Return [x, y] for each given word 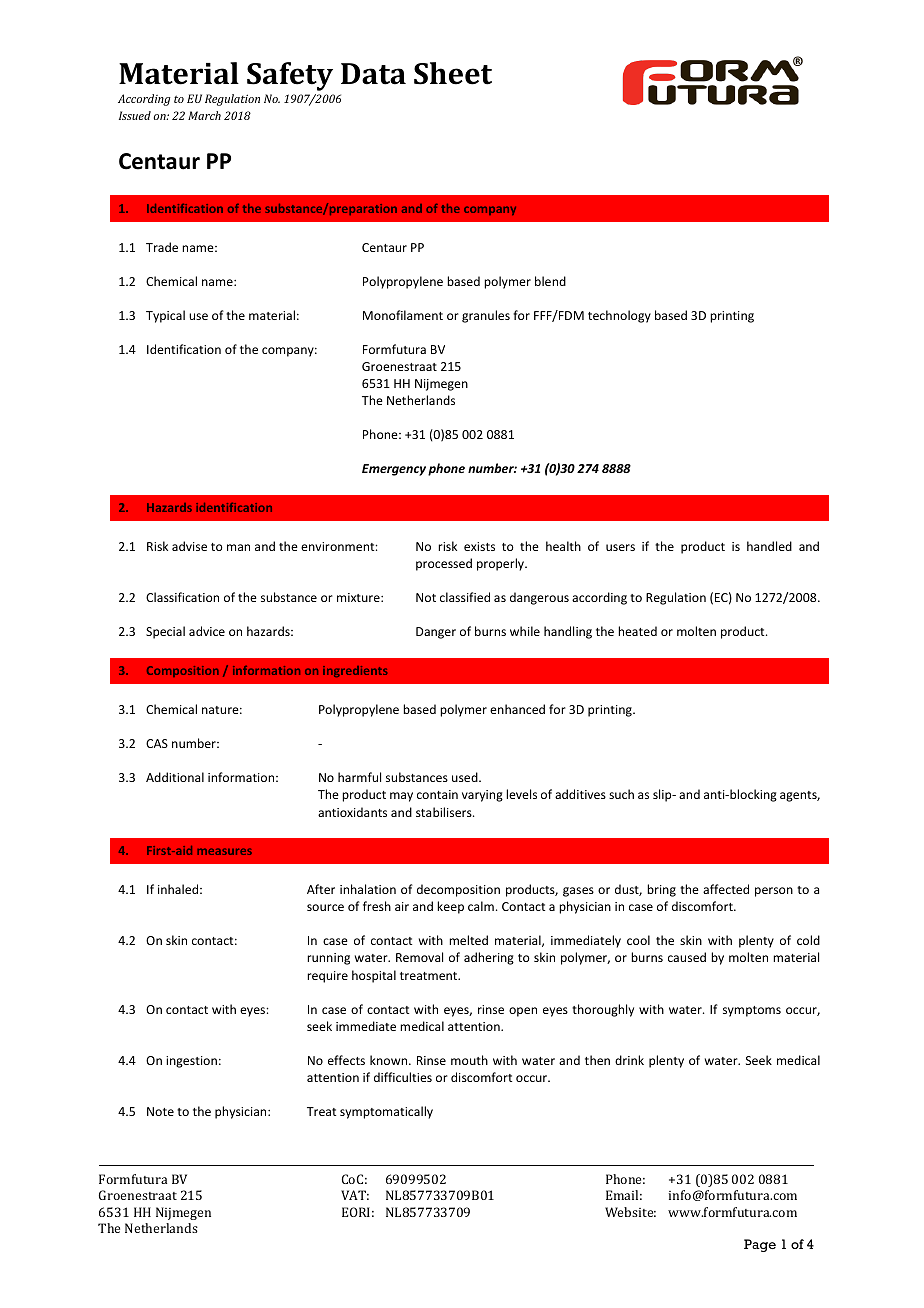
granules [486, 316]
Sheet [453, 73]
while [525, 631]
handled [769, 546]
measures [224, 851]
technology [619, 316]
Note [160, 1111]
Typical [165, 316]
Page [760, 1245]
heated [637, 631]
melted [468, 940]
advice [207, 631]
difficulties [403, 1077]
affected [726, 889]
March [204, 115]
